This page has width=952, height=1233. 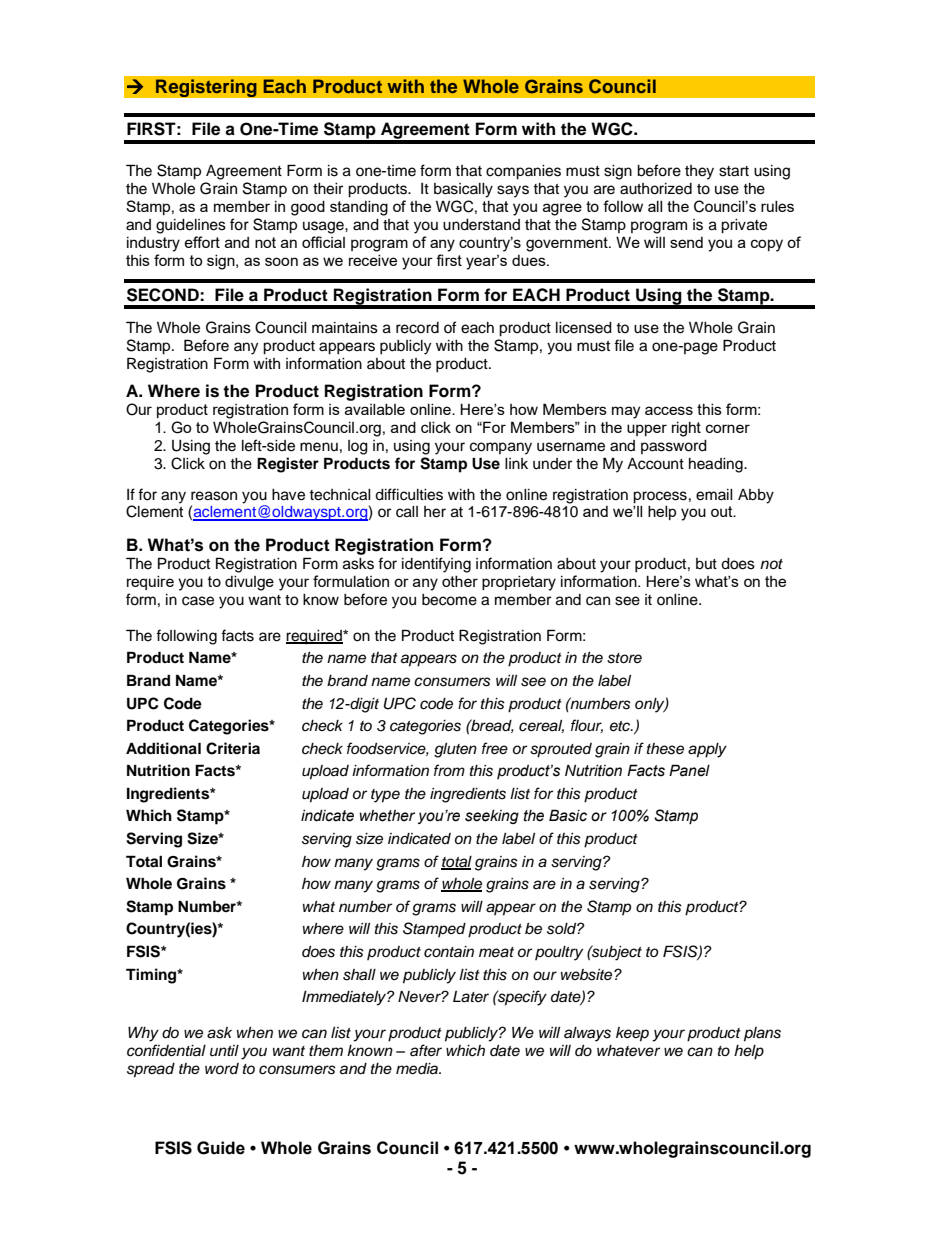 I want to click on but, so click(x=706, y=564).
